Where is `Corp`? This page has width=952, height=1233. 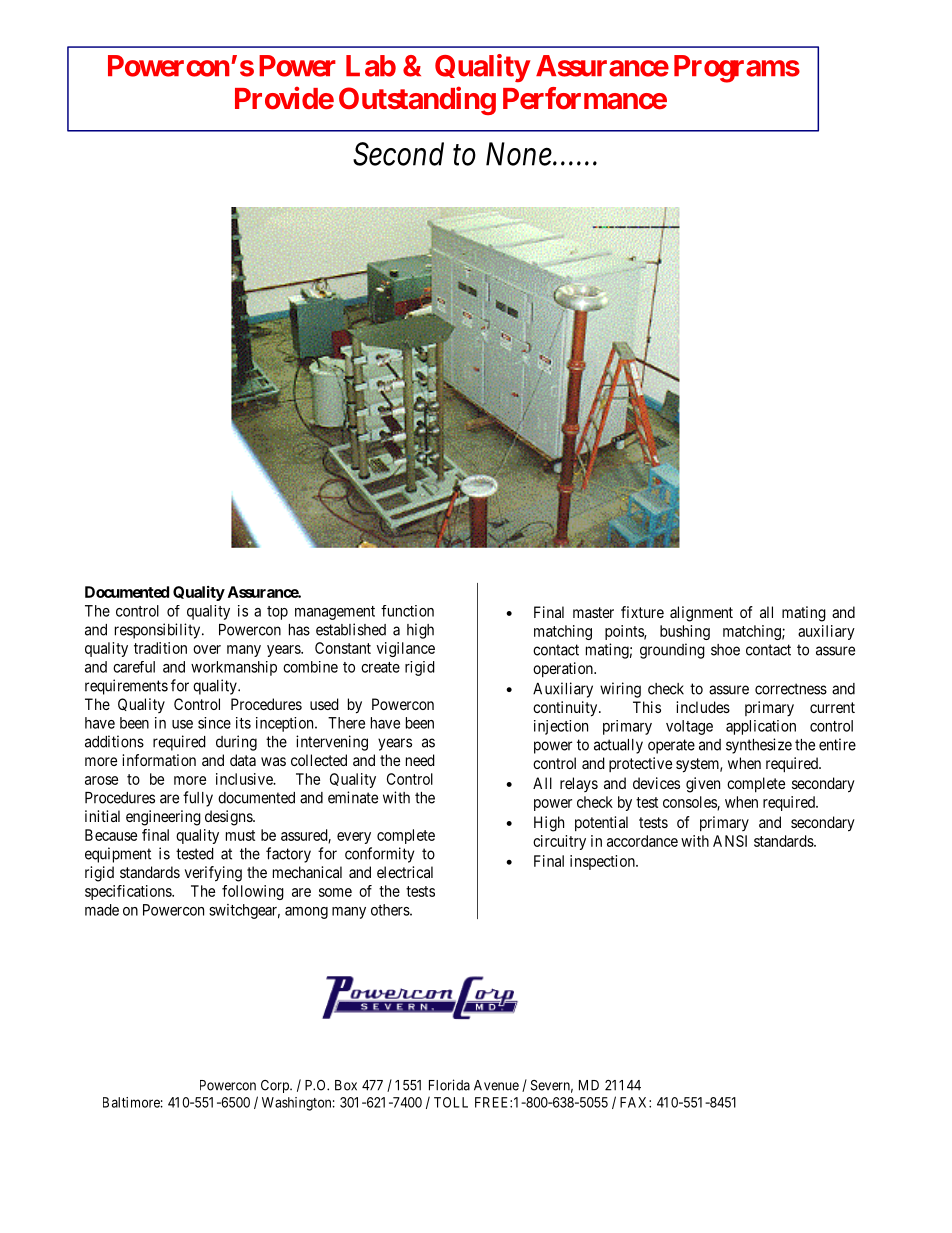
Corp is located at coordinates (276, 1086).
